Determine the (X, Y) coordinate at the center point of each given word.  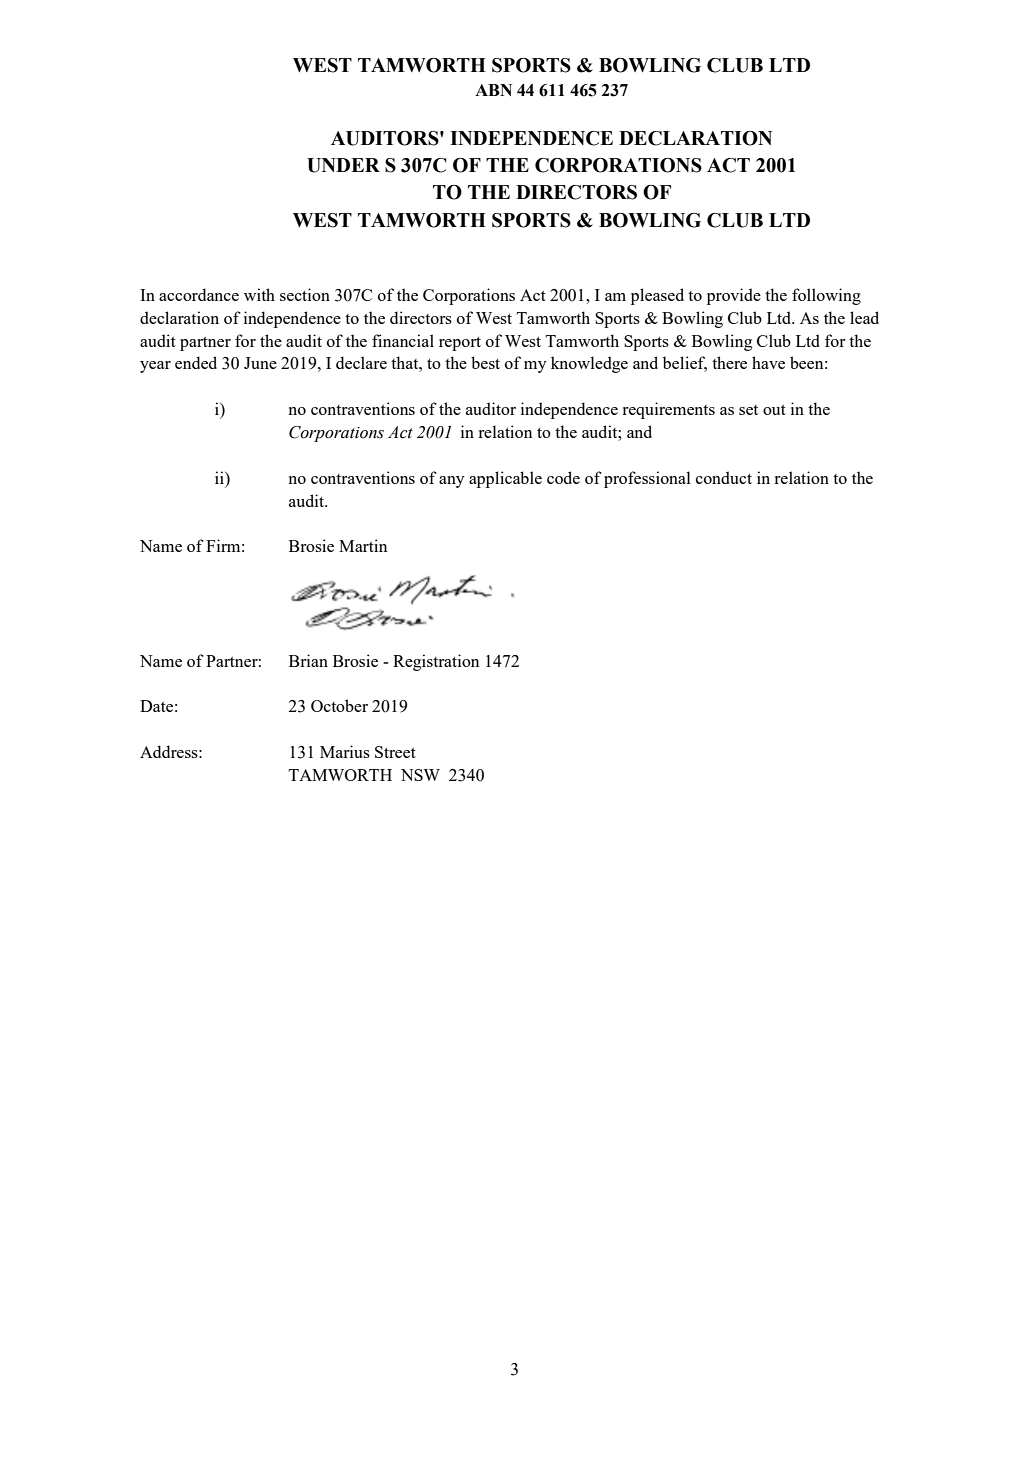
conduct (724, 477)
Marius (345, 751)
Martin (363, 545)
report (460, 344)
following (826, 296)
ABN (493, 90)
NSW (420, 775)
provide (734, 296)
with (259, 294)
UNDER (343, 165)
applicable (505, 479)
